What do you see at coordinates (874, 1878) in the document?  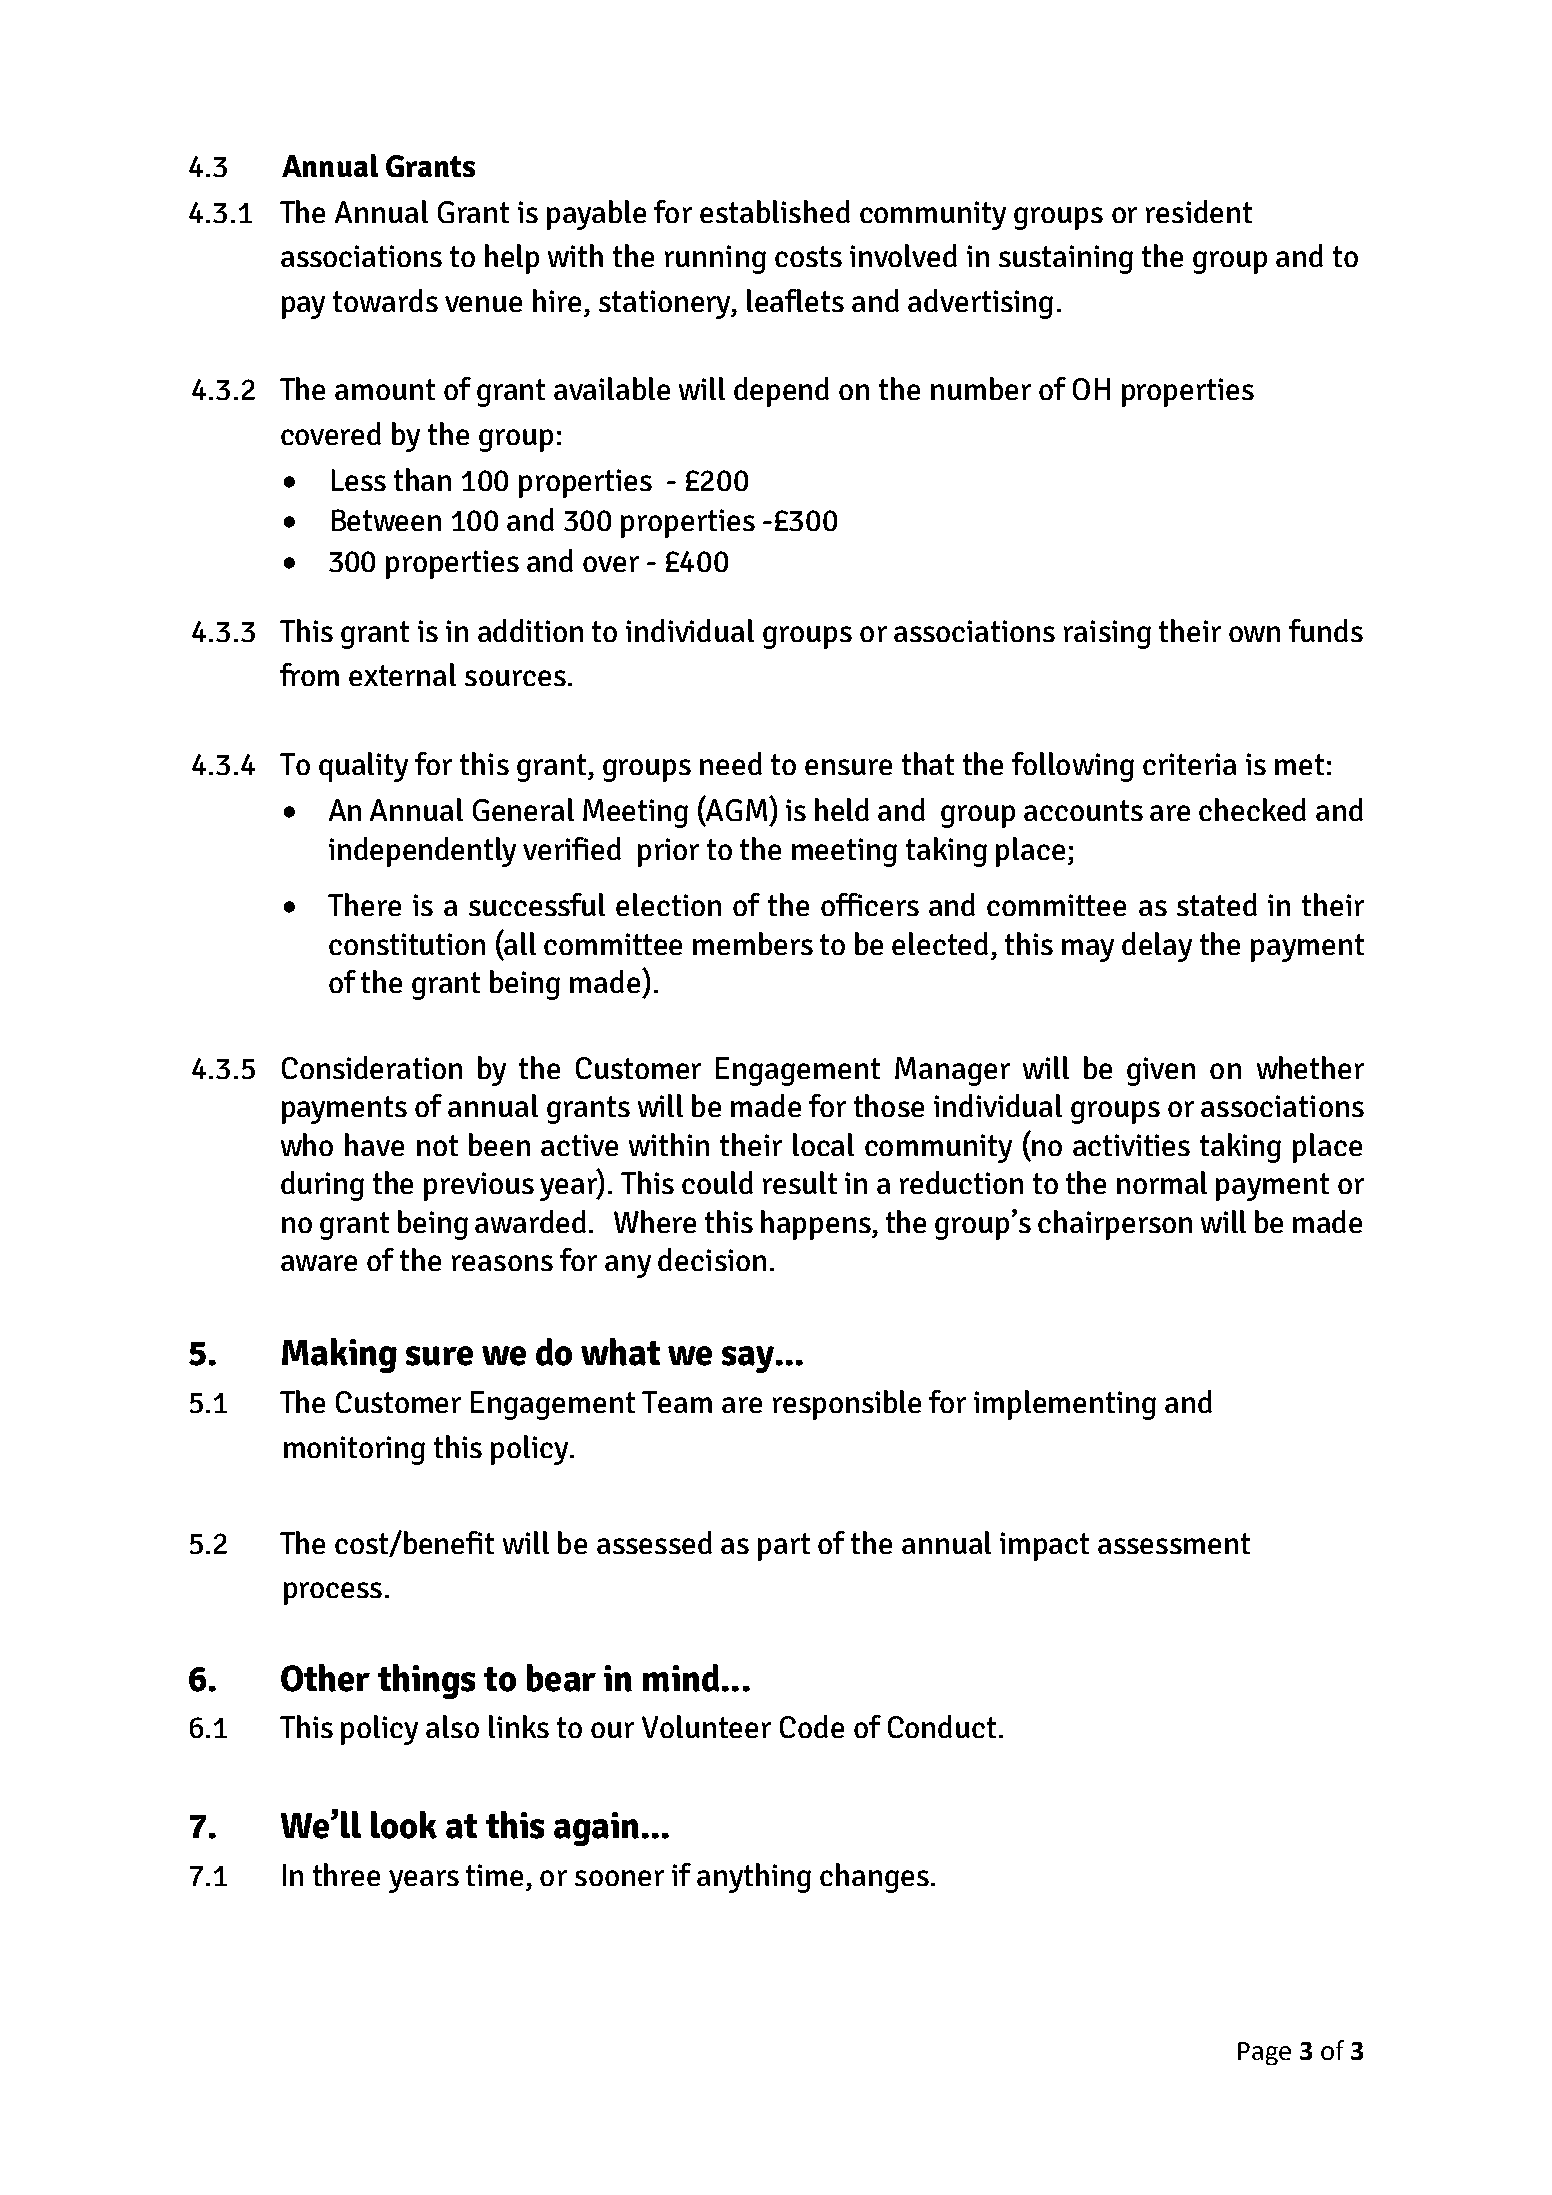 I see `changes` at bounding box center [874, 1878].
